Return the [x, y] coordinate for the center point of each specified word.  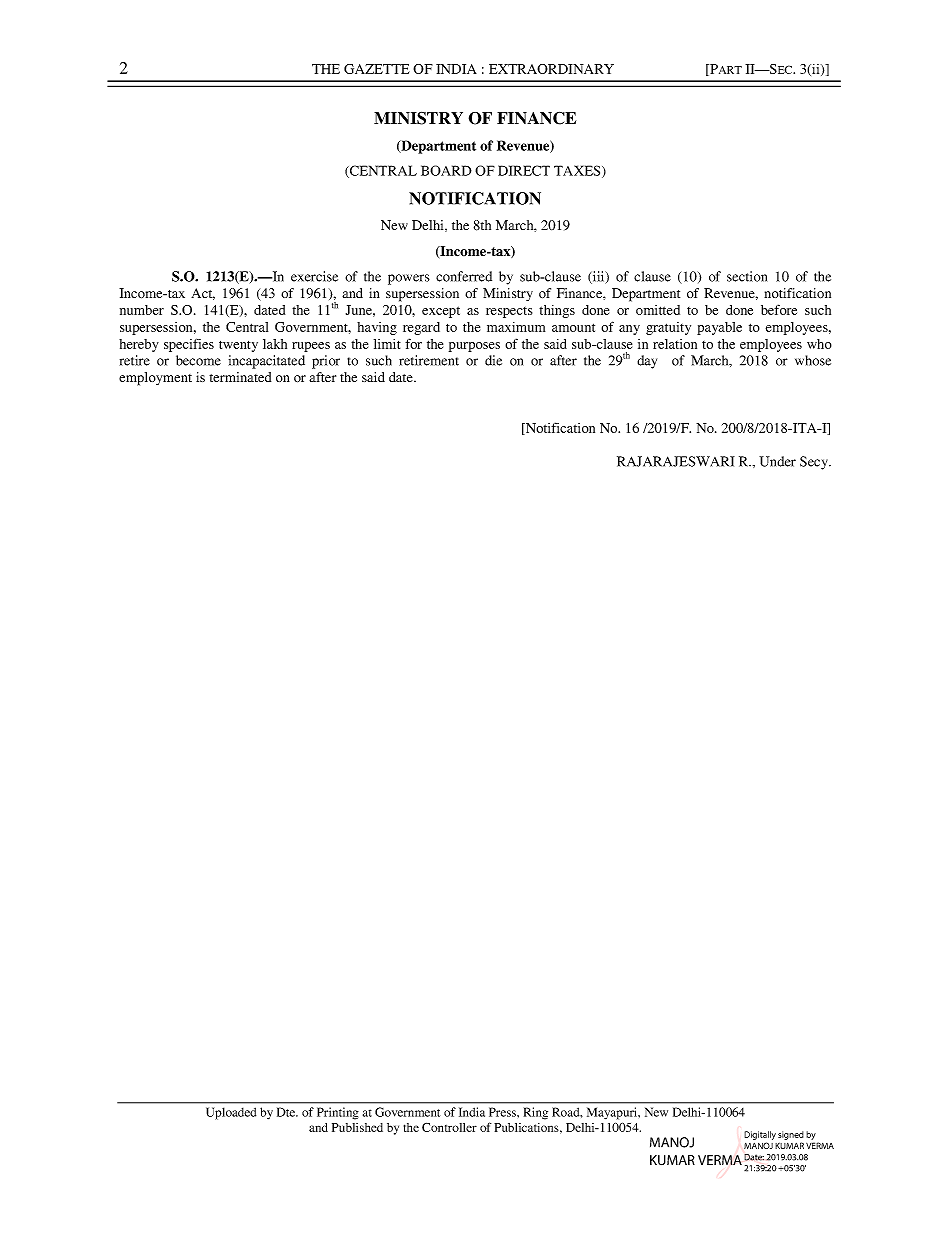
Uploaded [231, 1113]
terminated [240, 377]
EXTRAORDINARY [551, 69]
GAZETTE [377, 69]
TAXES [578, 171]
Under [777, 461]
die [493, 360]
